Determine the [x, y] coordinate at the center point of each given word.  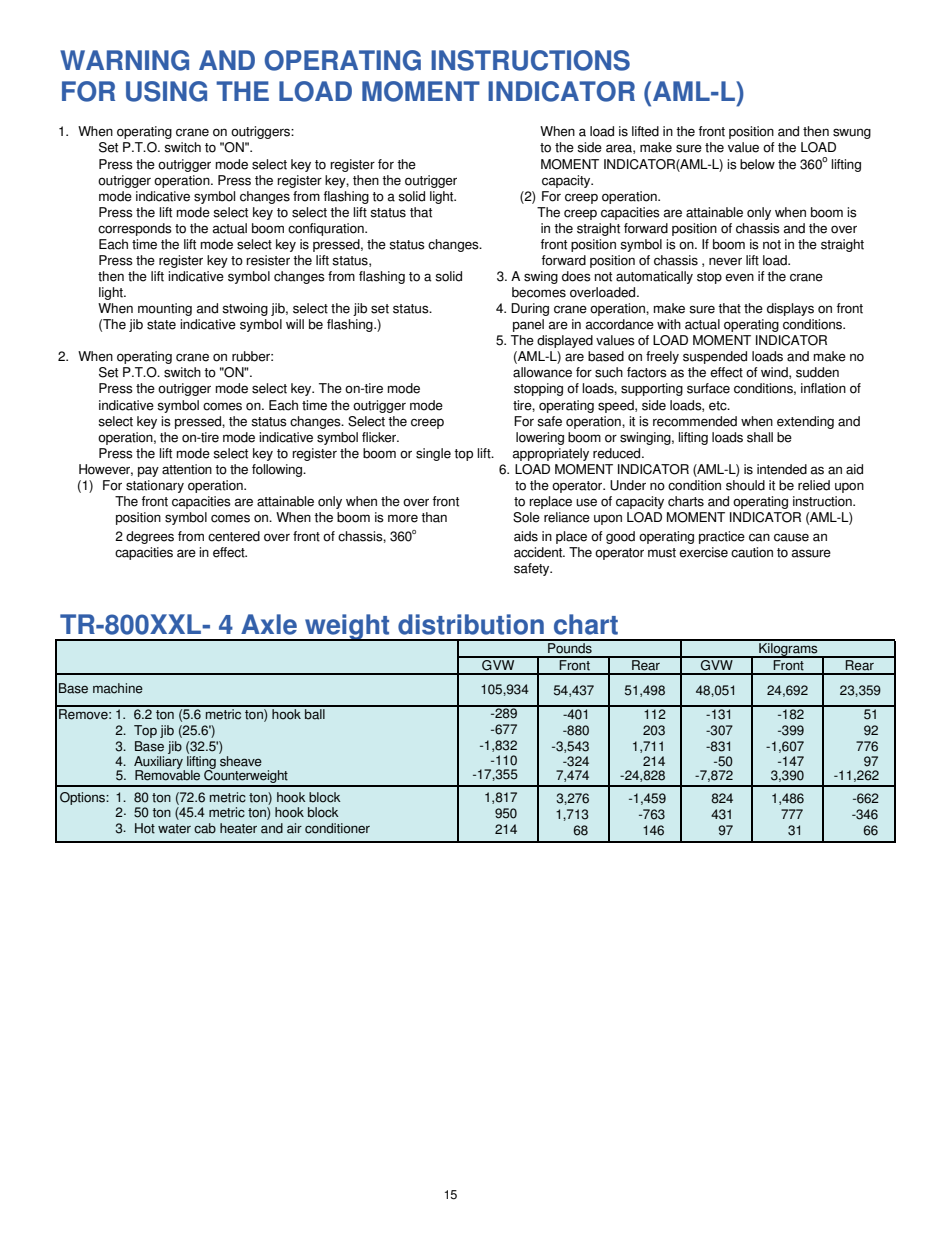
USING [166, 91]
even [739, 277]
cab [205, 828]
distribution [471, 624]
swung [852, 133]
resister [268, 260]
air [294, 828]
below [757, 164]
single [433, 454]
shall [760, 437]
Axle [269, 624]
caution [752, 552]
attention [187, 469]
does [576, 276]
